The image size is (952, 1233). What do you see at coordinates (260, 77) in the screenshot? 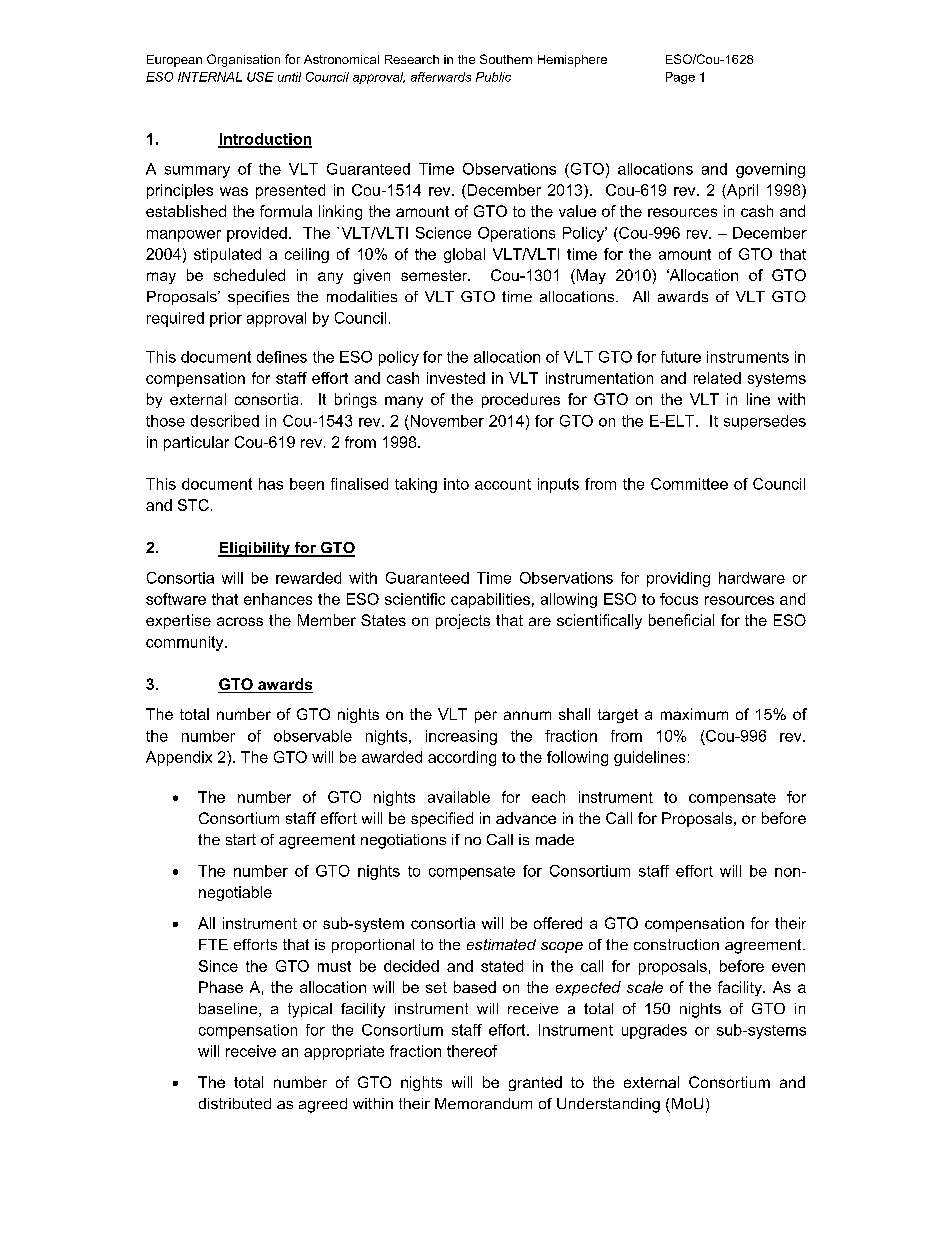
I see `USE` at bounding box center [260, 77].
